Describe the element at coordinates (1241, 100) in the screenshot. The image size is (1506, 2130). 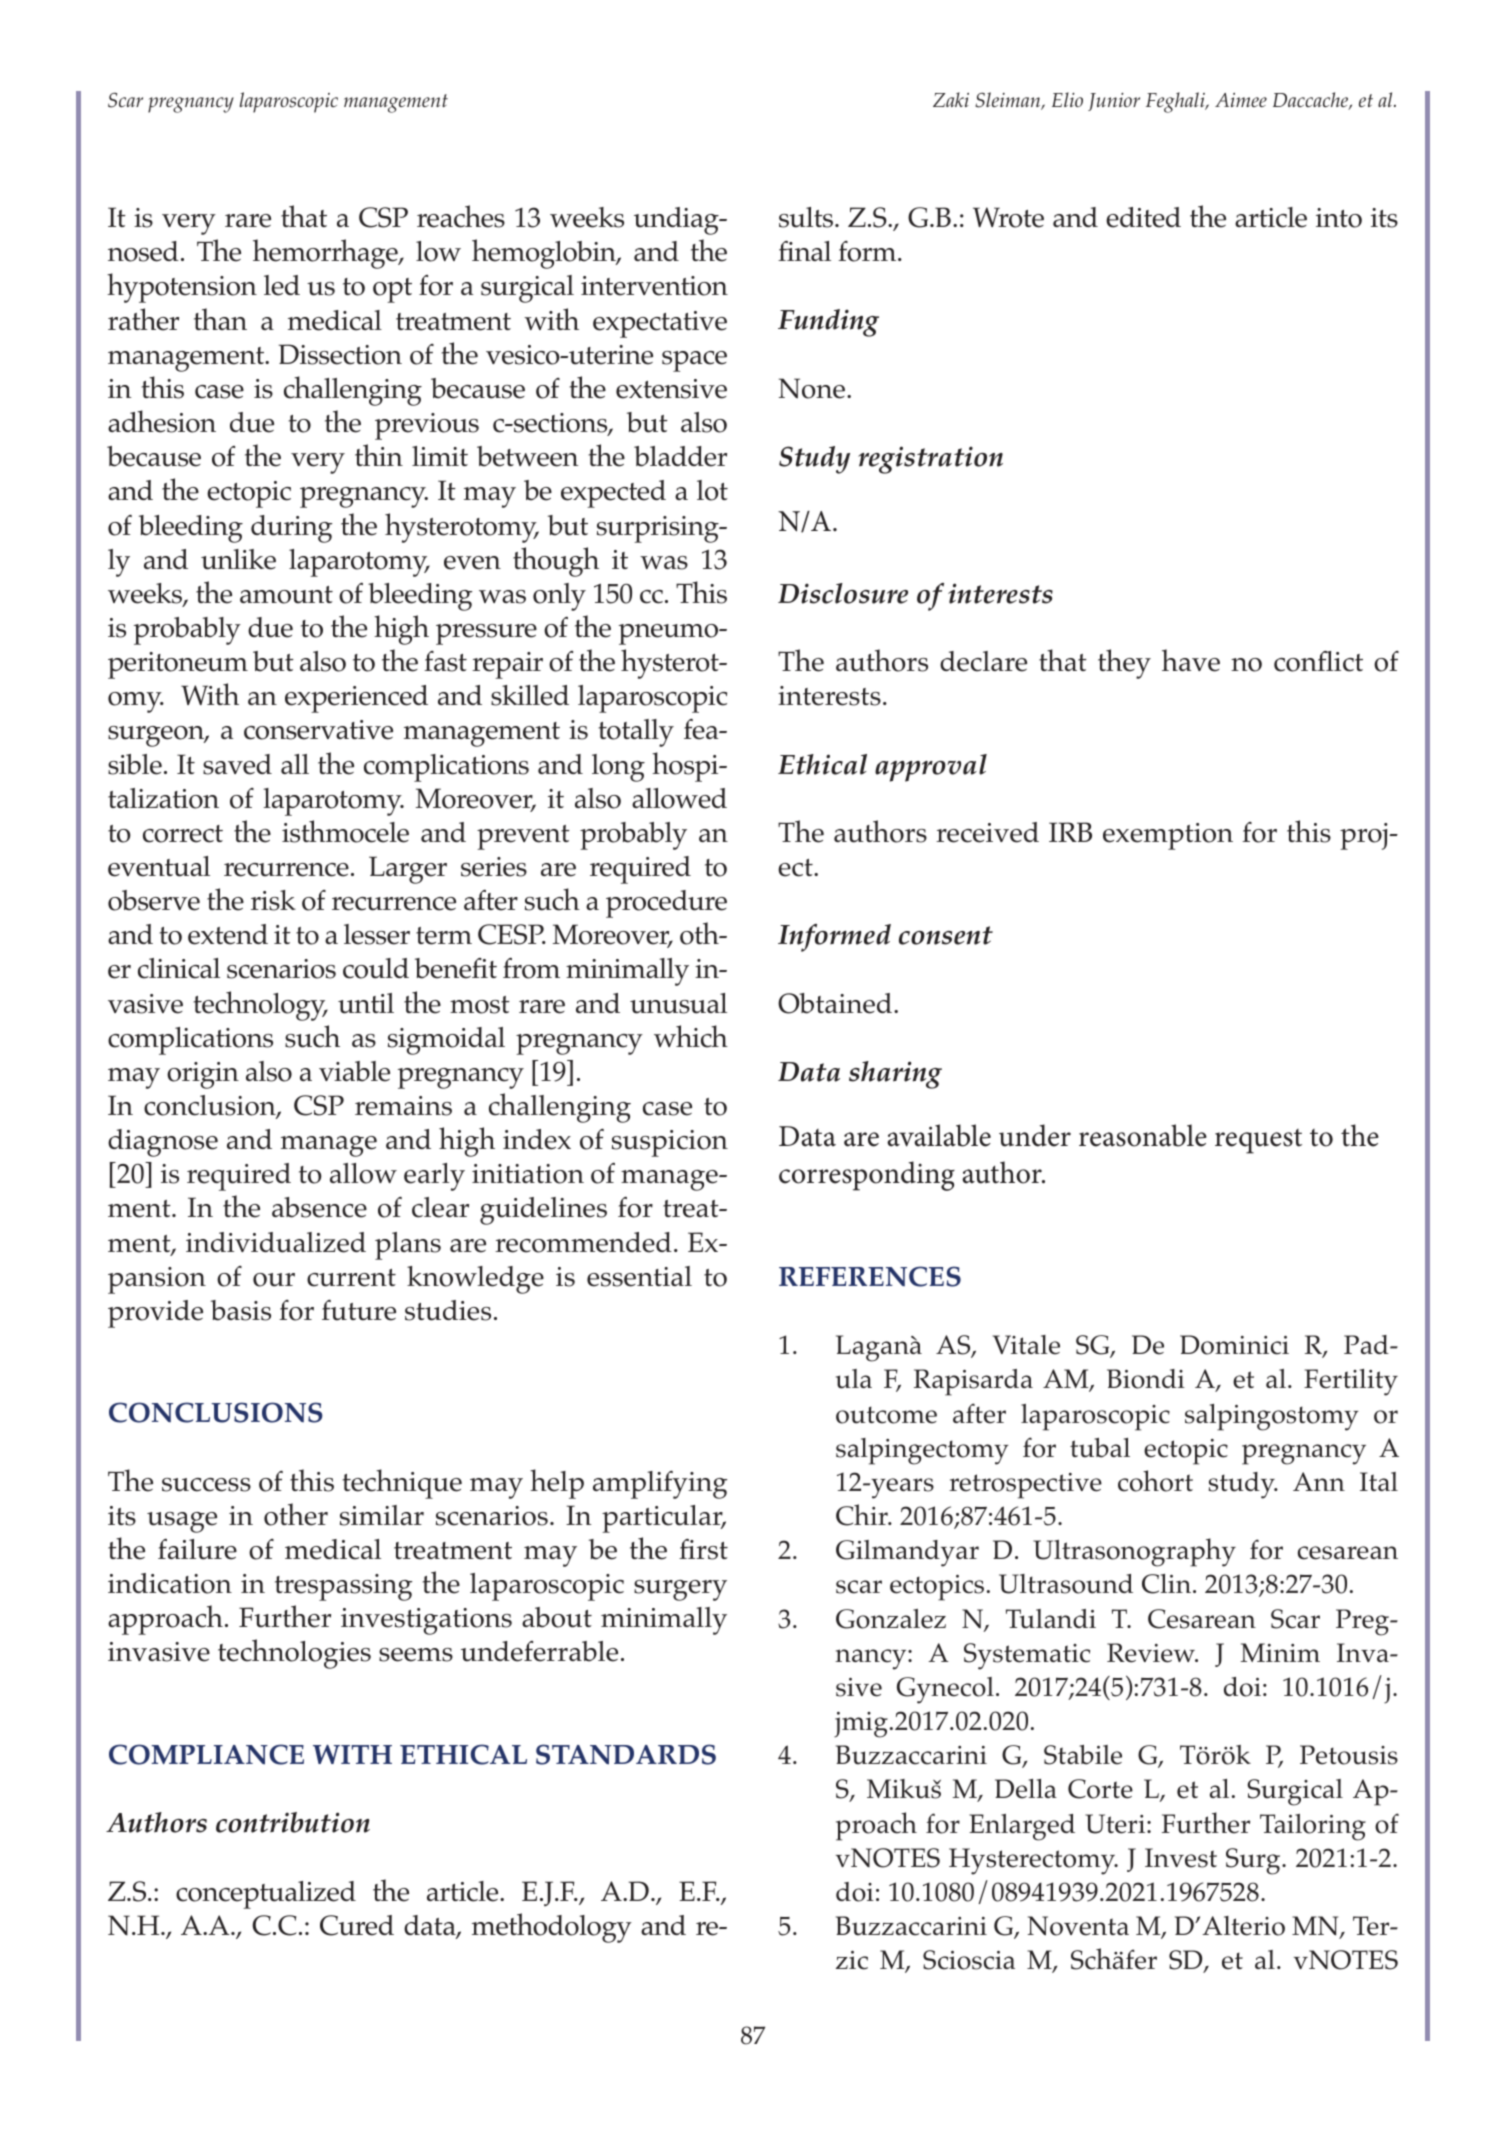
I see `Aimee` at that location.
